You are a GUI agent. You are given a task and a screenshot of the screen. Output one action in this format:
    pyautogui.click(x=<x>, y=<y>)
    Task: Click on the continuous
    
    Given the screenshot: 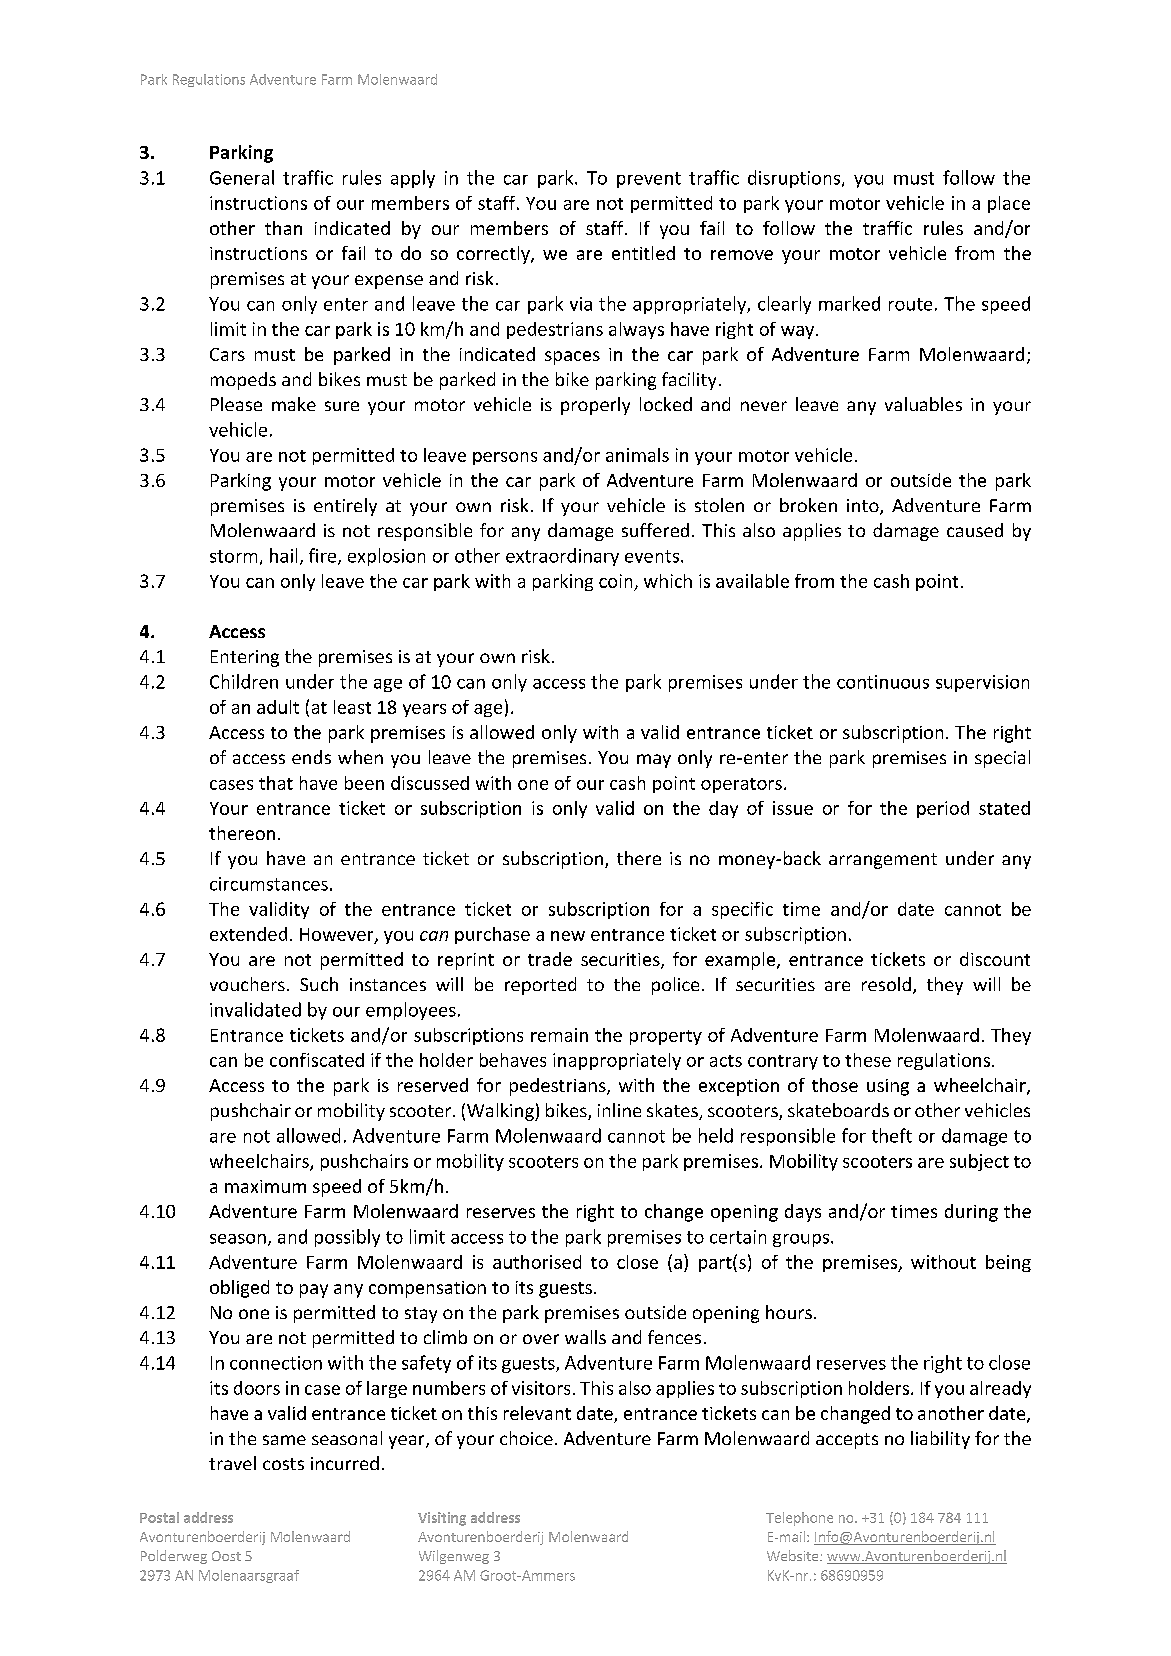 What is the action you would take?
    pyautogui.click(x=883, y=682)
